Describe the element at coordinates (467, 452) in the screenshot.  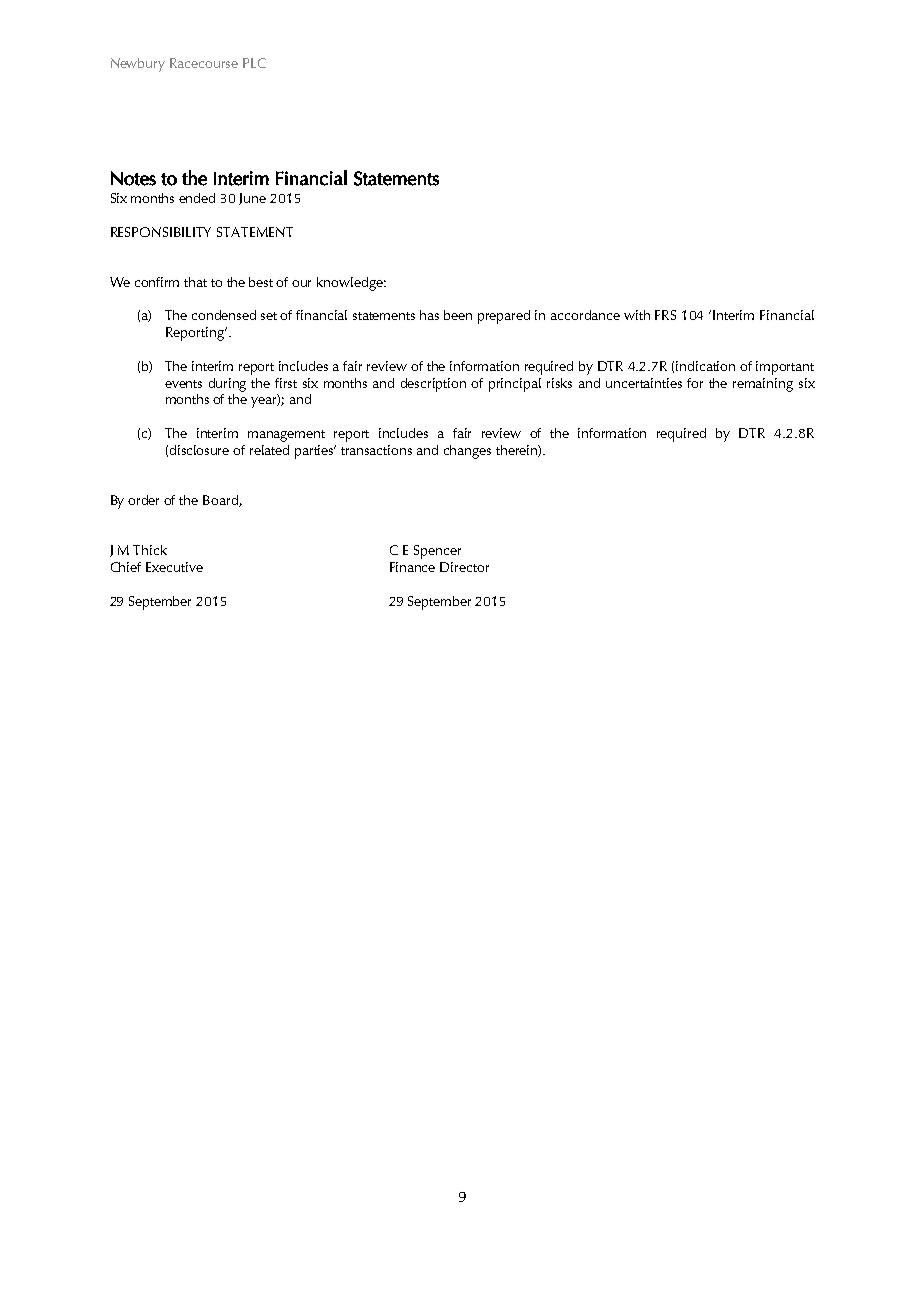
I see `changes` at that location.
